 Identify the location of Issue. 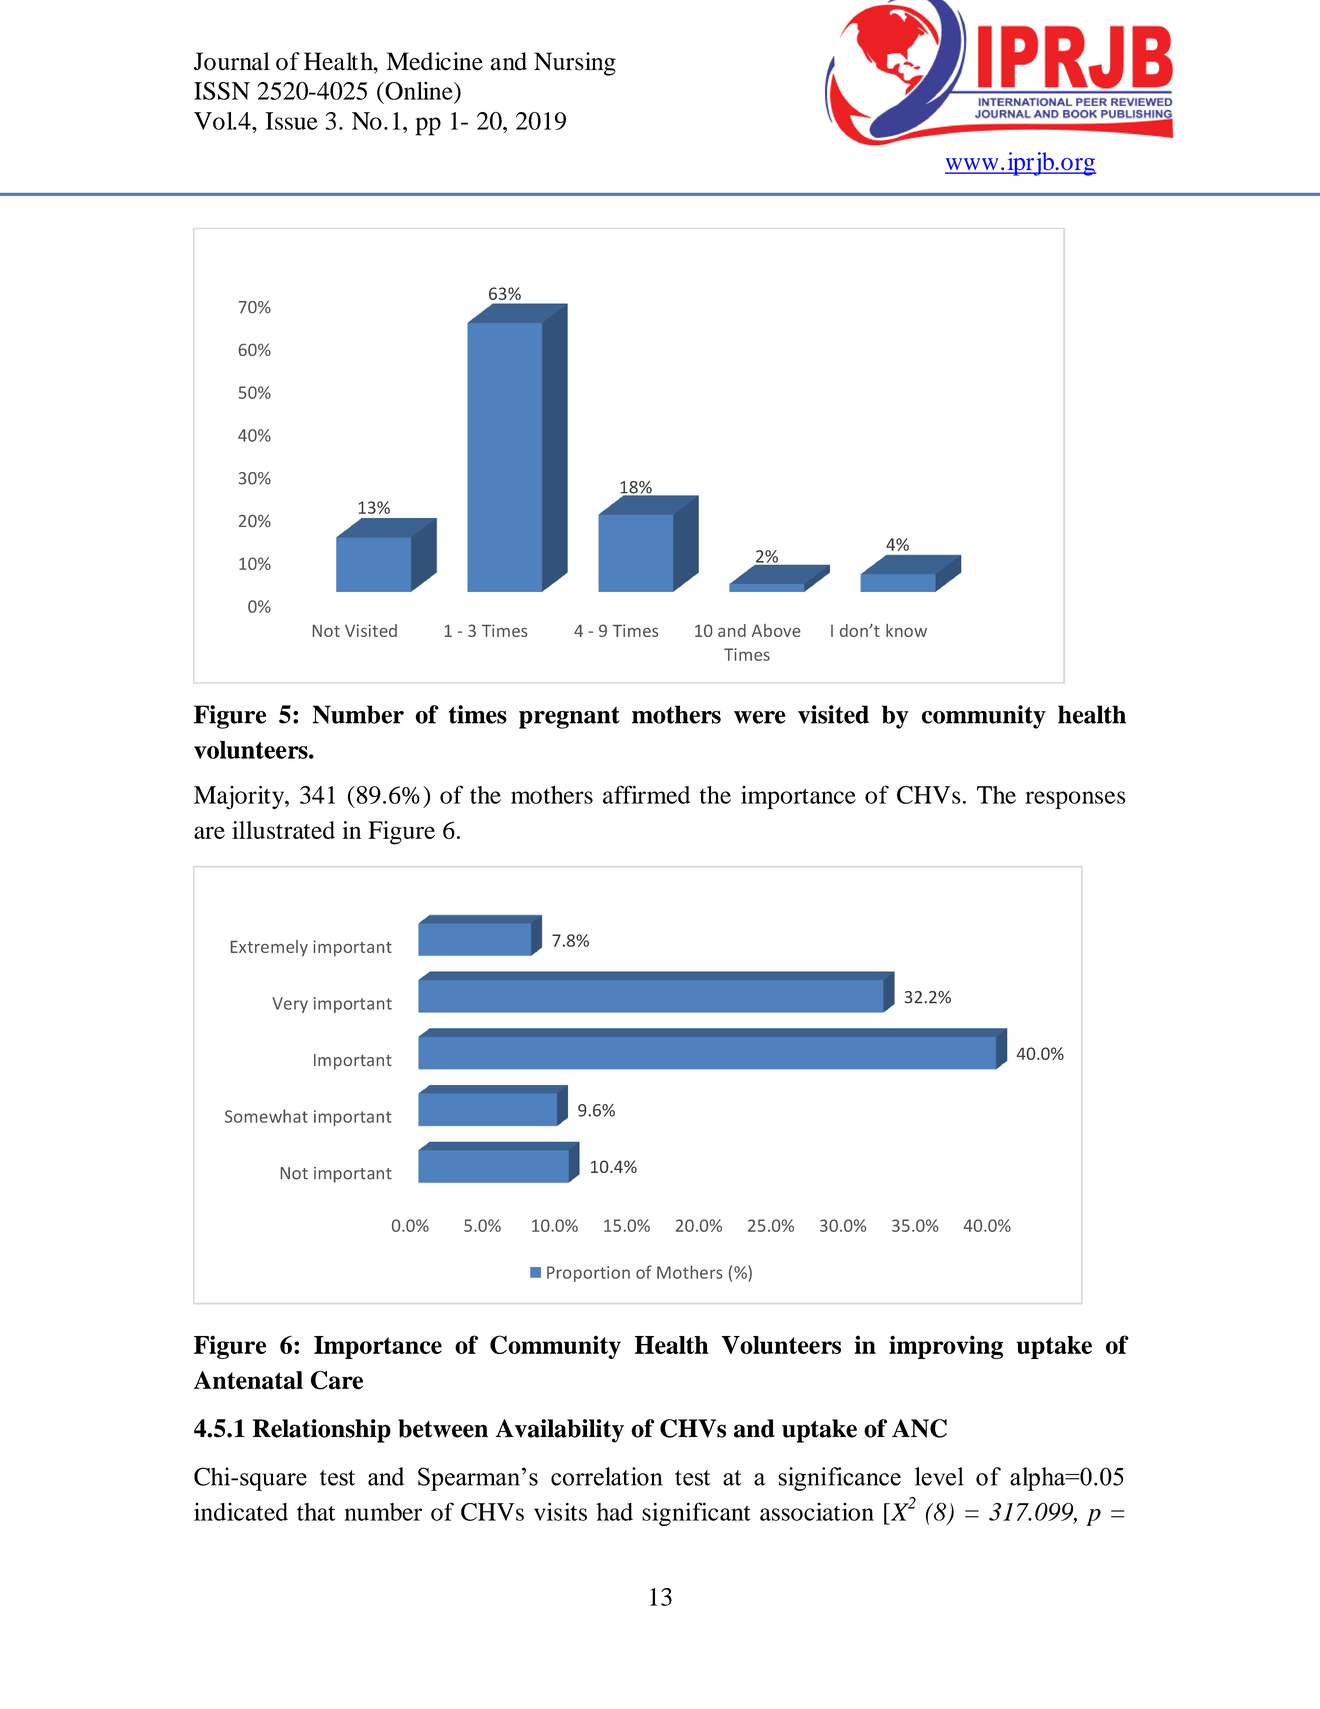
(291, 121).
